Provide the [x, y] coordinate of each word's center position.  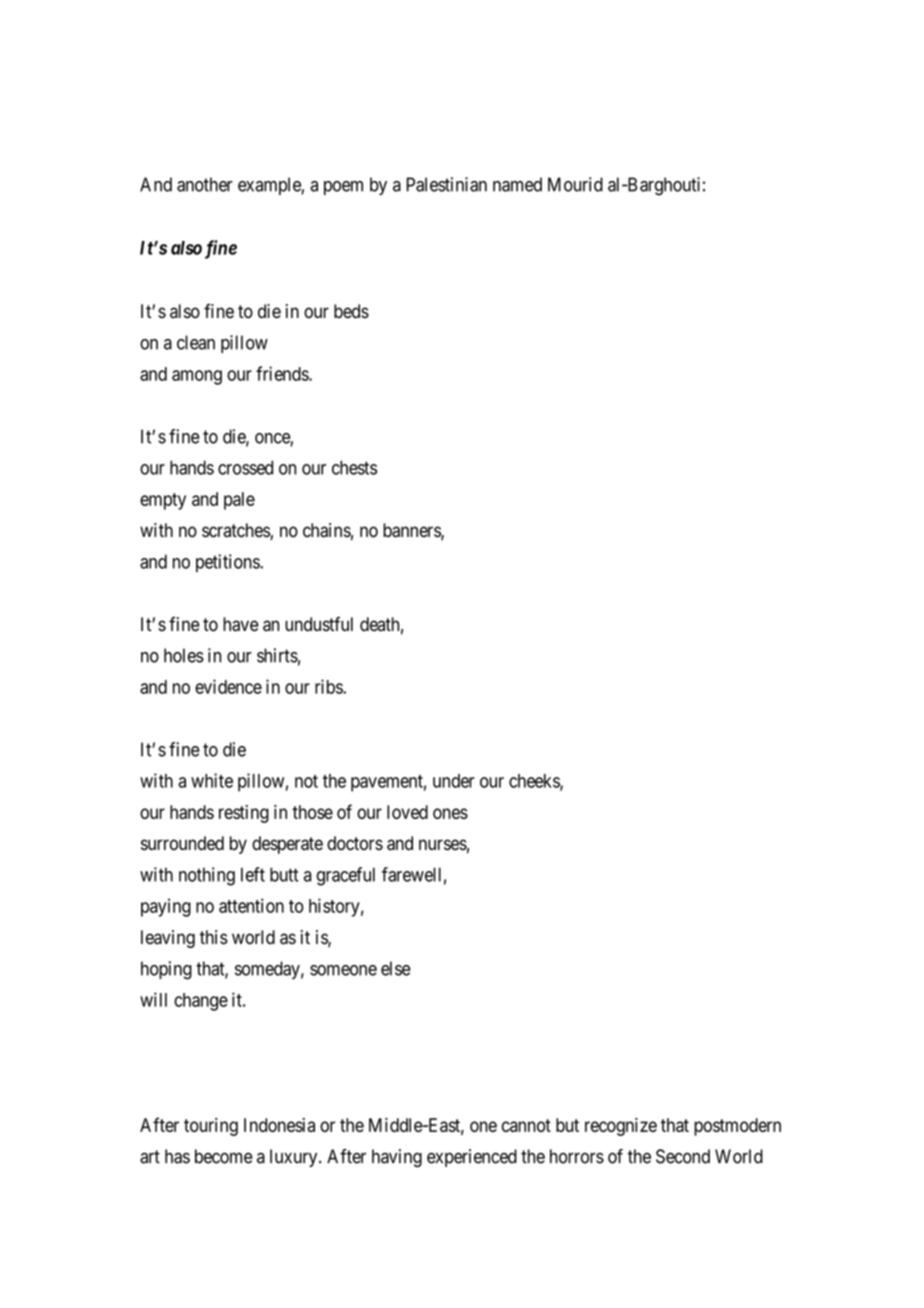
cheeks [535, 782]
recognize [621, 1127]
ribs [329, 686]
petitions [228, 563]
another [205, 184]
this [214, 937]
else [396, 968]
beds [351, 311]
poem [343, 188]
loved [407, 812]
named [517, 184]
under [454, 781]
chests [354, 467]
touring [211, 1127]
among [197, 377]
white [212, 780]
